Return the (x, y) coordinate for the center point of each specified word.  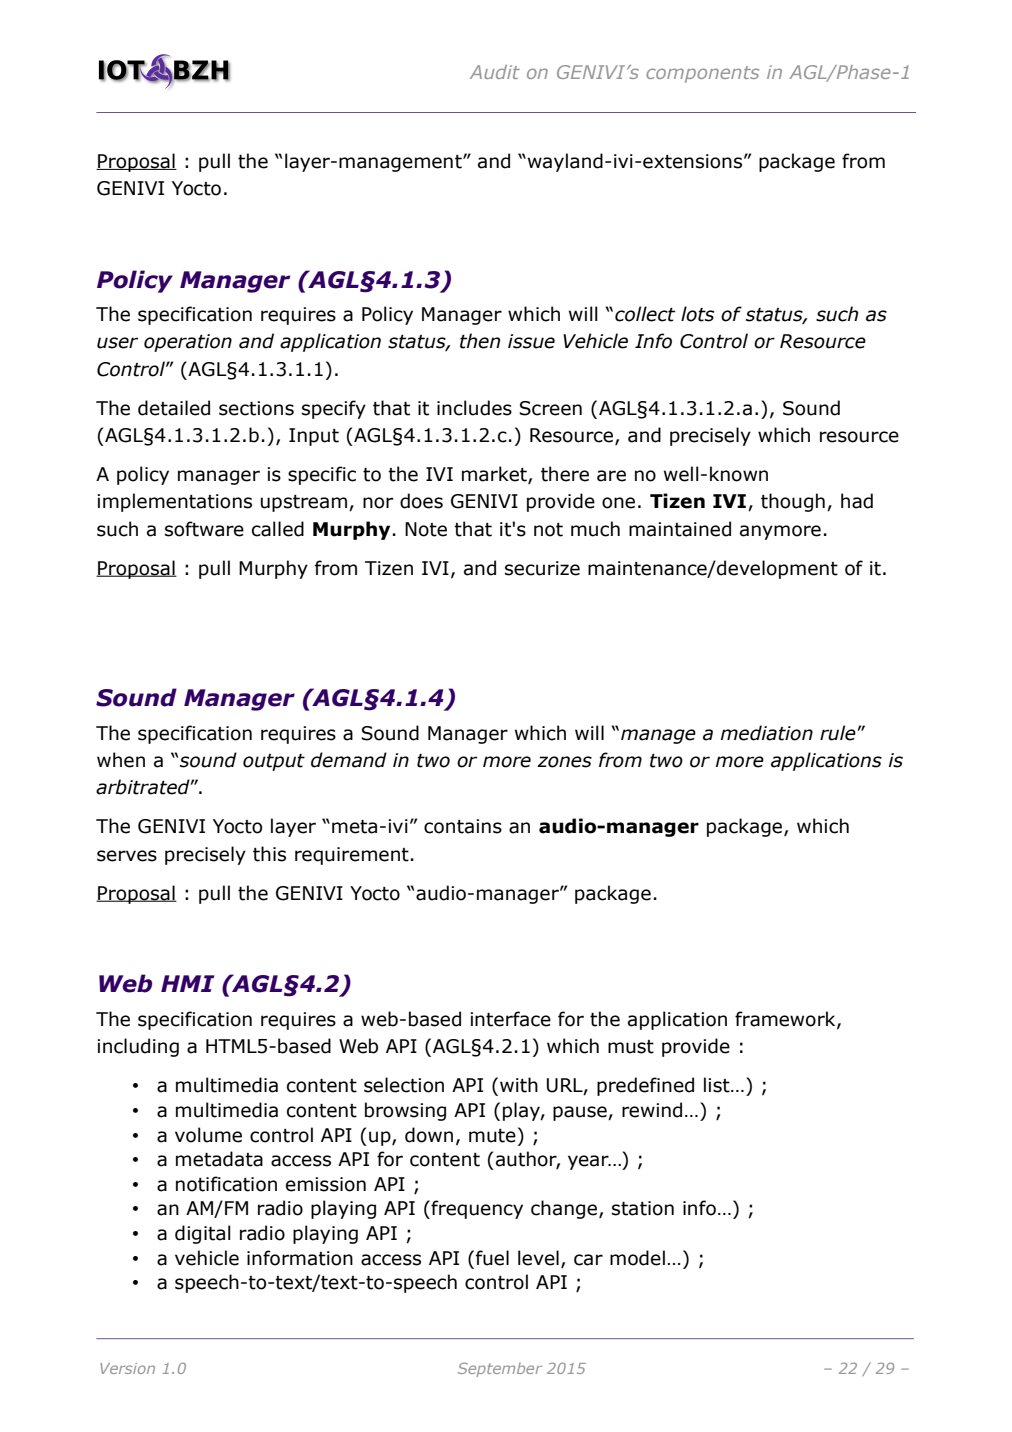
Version (127, 1368)
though (793, 502)
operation (188, 343)
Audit (495, 72)
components (702, 74)
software (204, 529)
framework (786, 1020)
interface (510, 1019)
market (495, 475)
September (500, 1369)
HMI (187, 983)
